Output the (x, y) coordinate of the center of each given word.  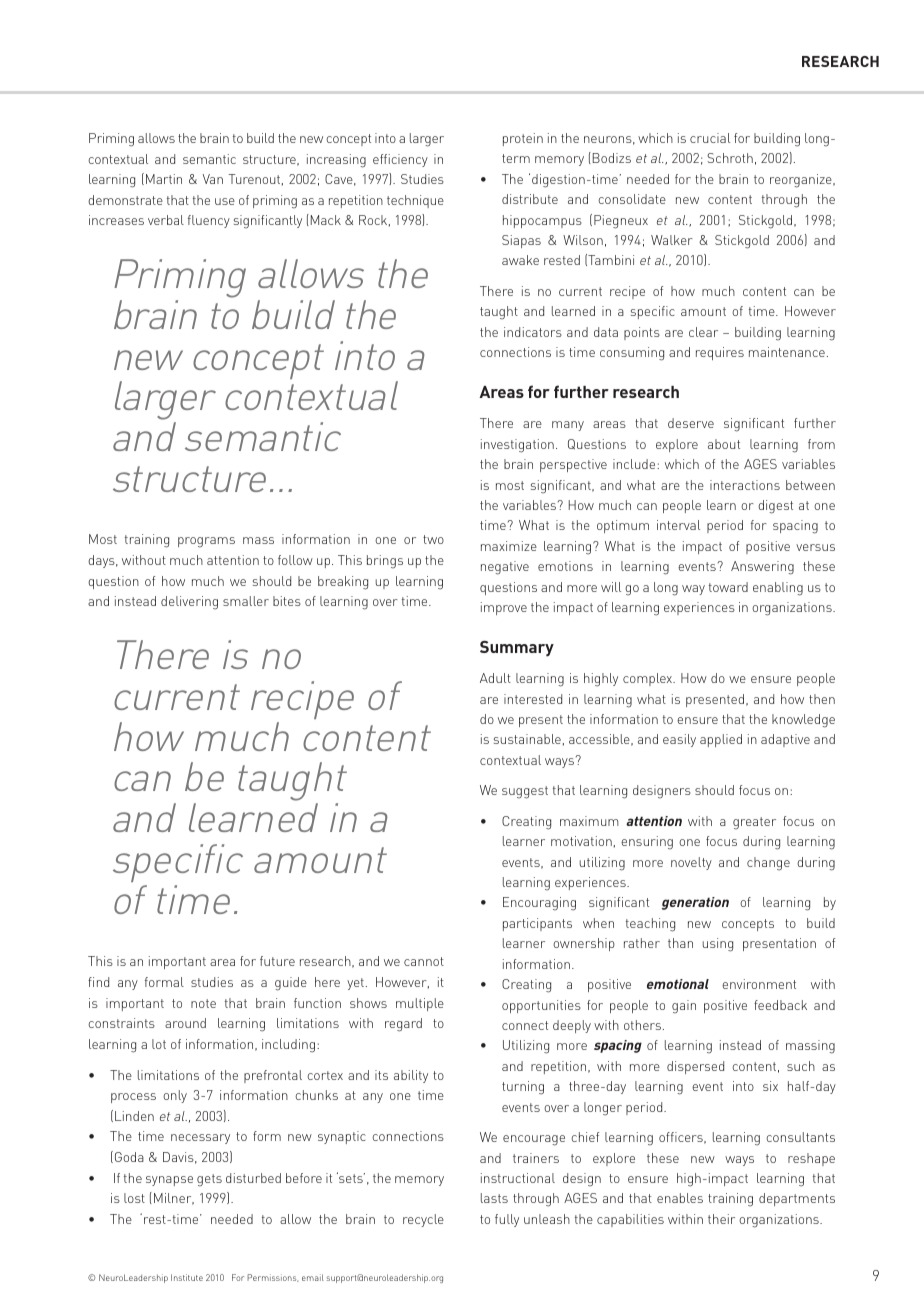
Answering (762, 568)
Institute (187, 1277)
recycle (423, 1220)
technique (415, 201)
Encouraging (539, 904)
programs (206, 542)
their (721, 1219)
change (768, 864)
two (433, 539)
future (277, 961)
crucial (710, 138)
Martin (164, 179)
